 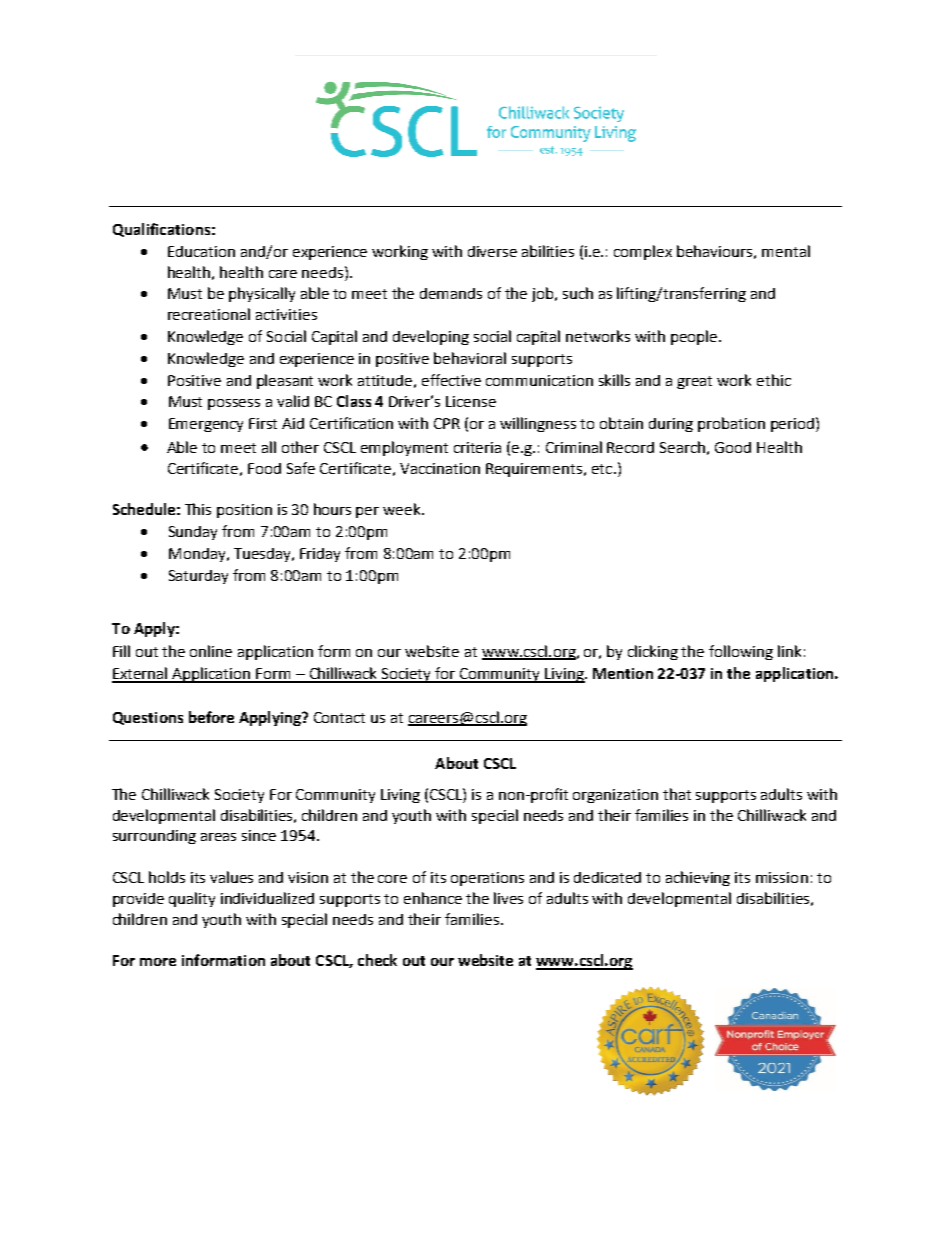 I want to click on complex, so click(x=643, y=252).
